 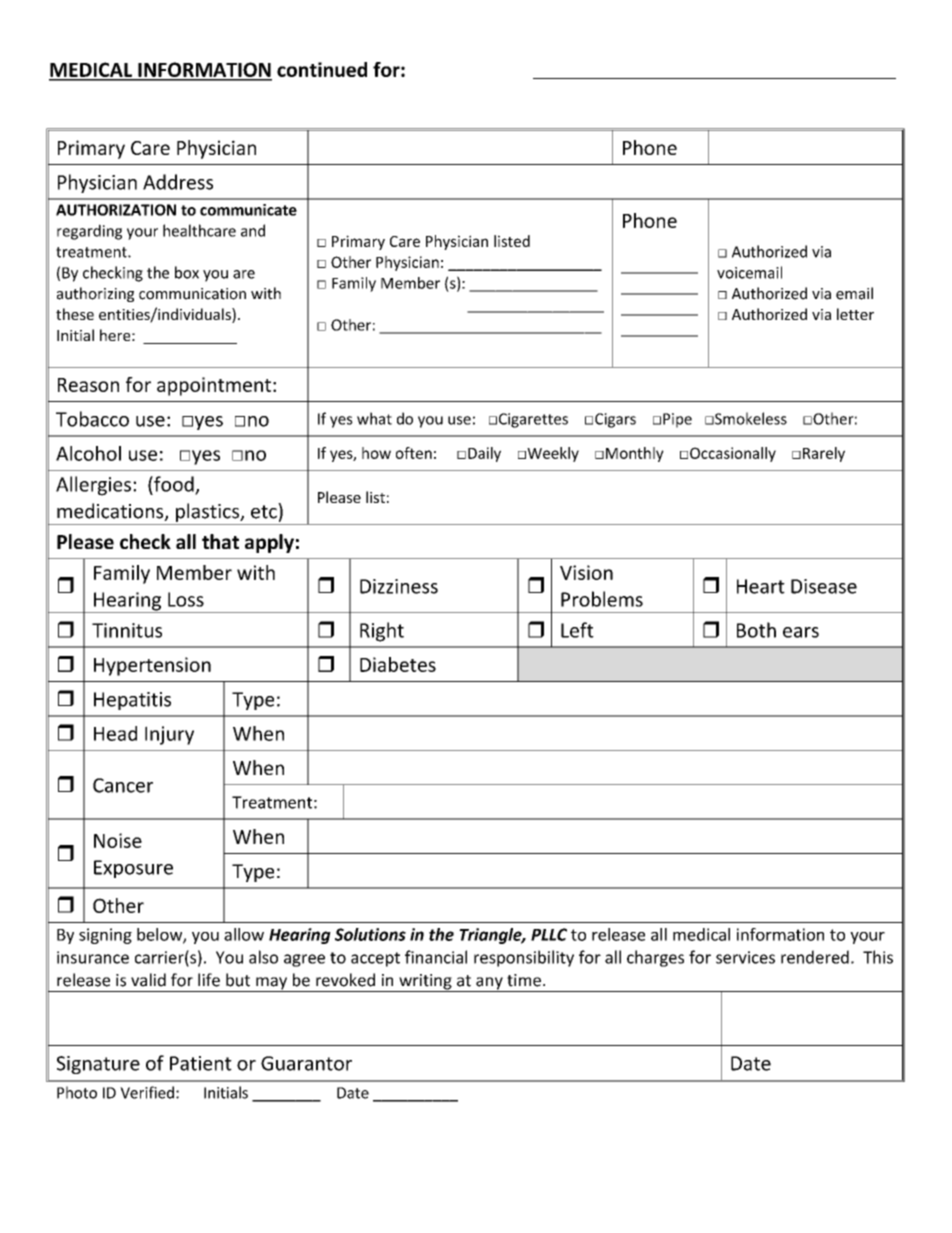 I want to click on Pipe, so click(x=677, y=420).
